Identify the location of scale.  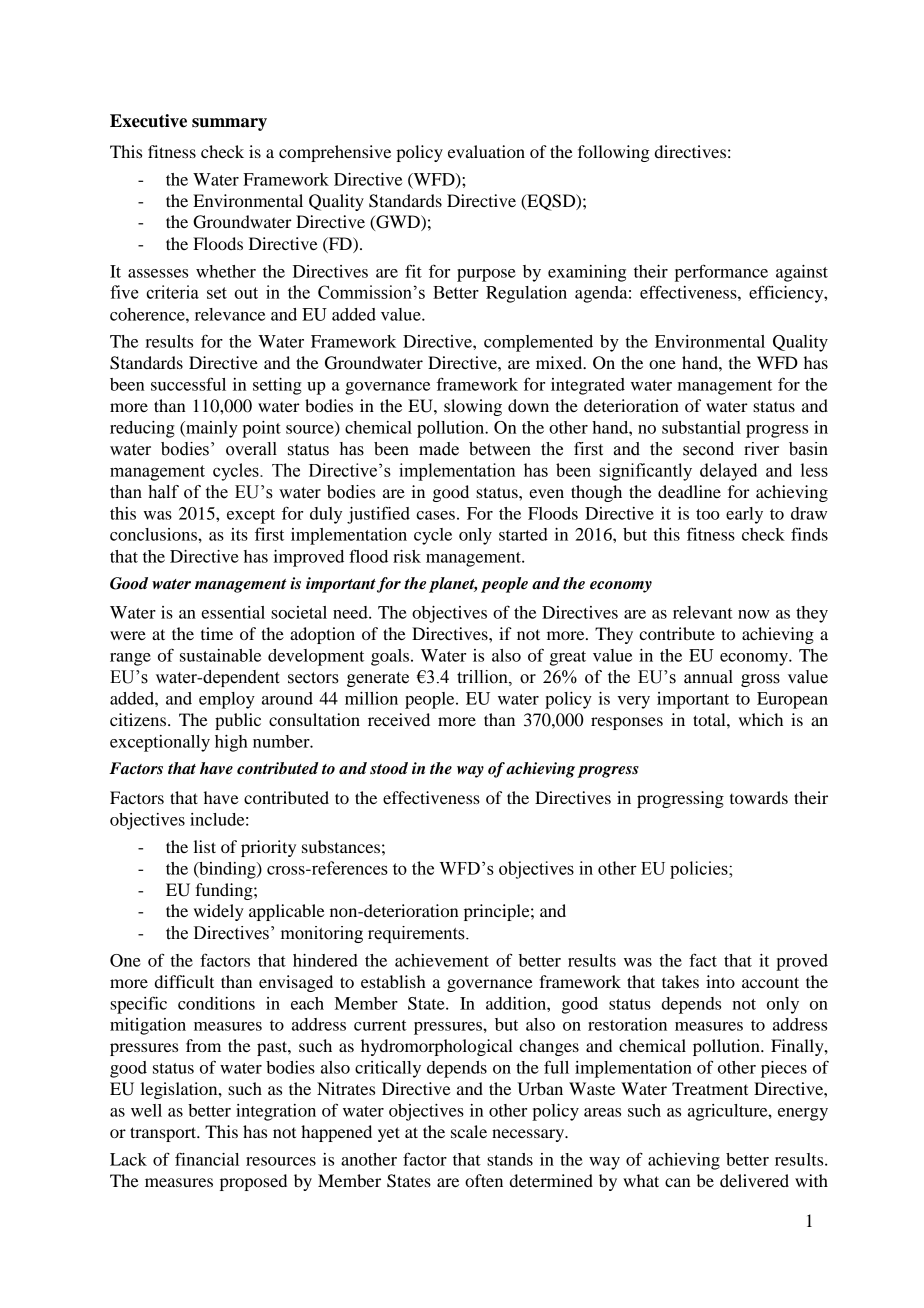
(469, 1131).
